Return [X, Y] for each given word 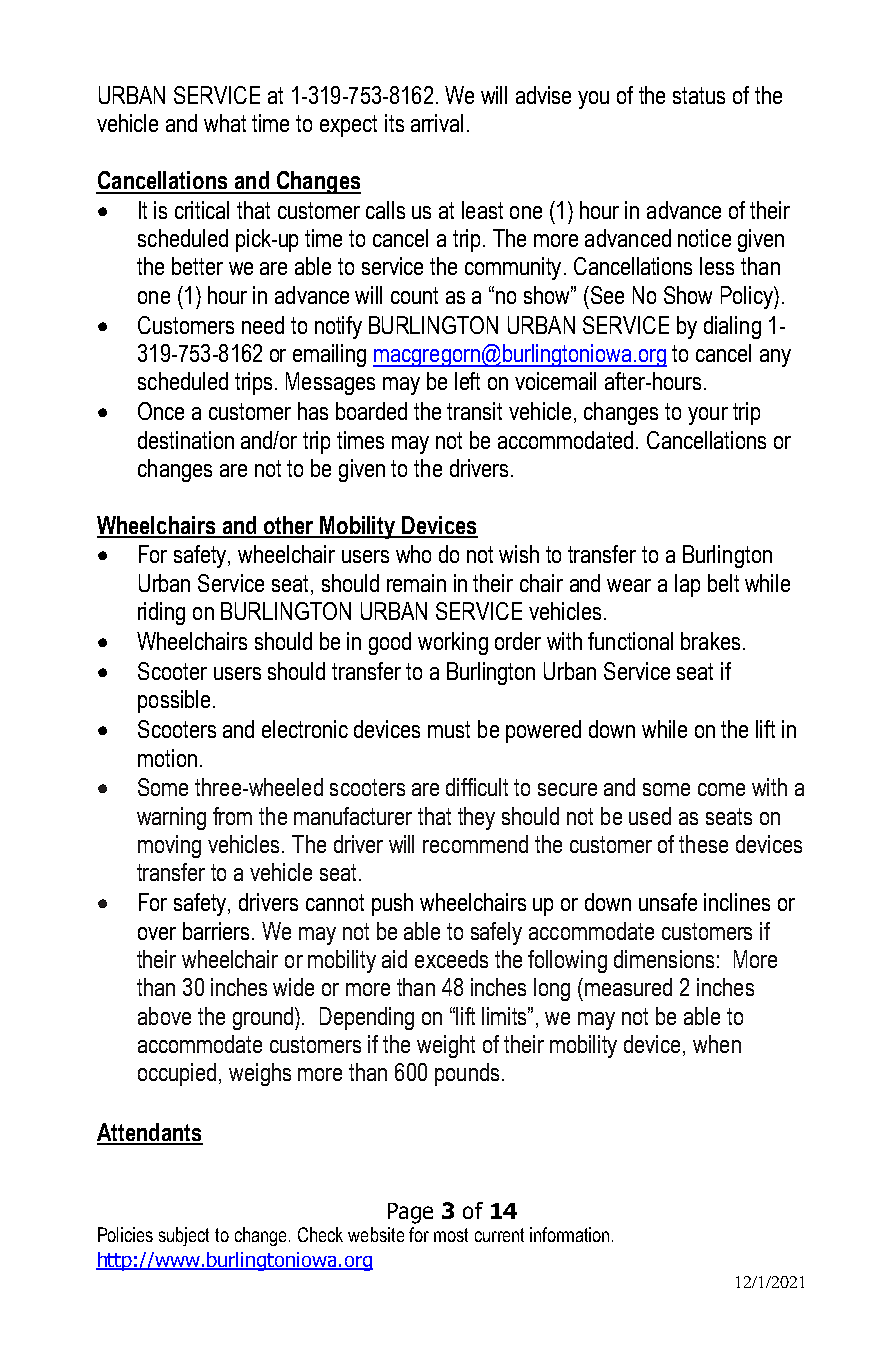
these [703, 844]
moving [169, 846]
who [413, 554]
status [699, 95]
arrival [437, 123]
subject [184, 1236]
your [708, 416]
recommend [475, 844]
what [225, 123]
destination [186, 440]
